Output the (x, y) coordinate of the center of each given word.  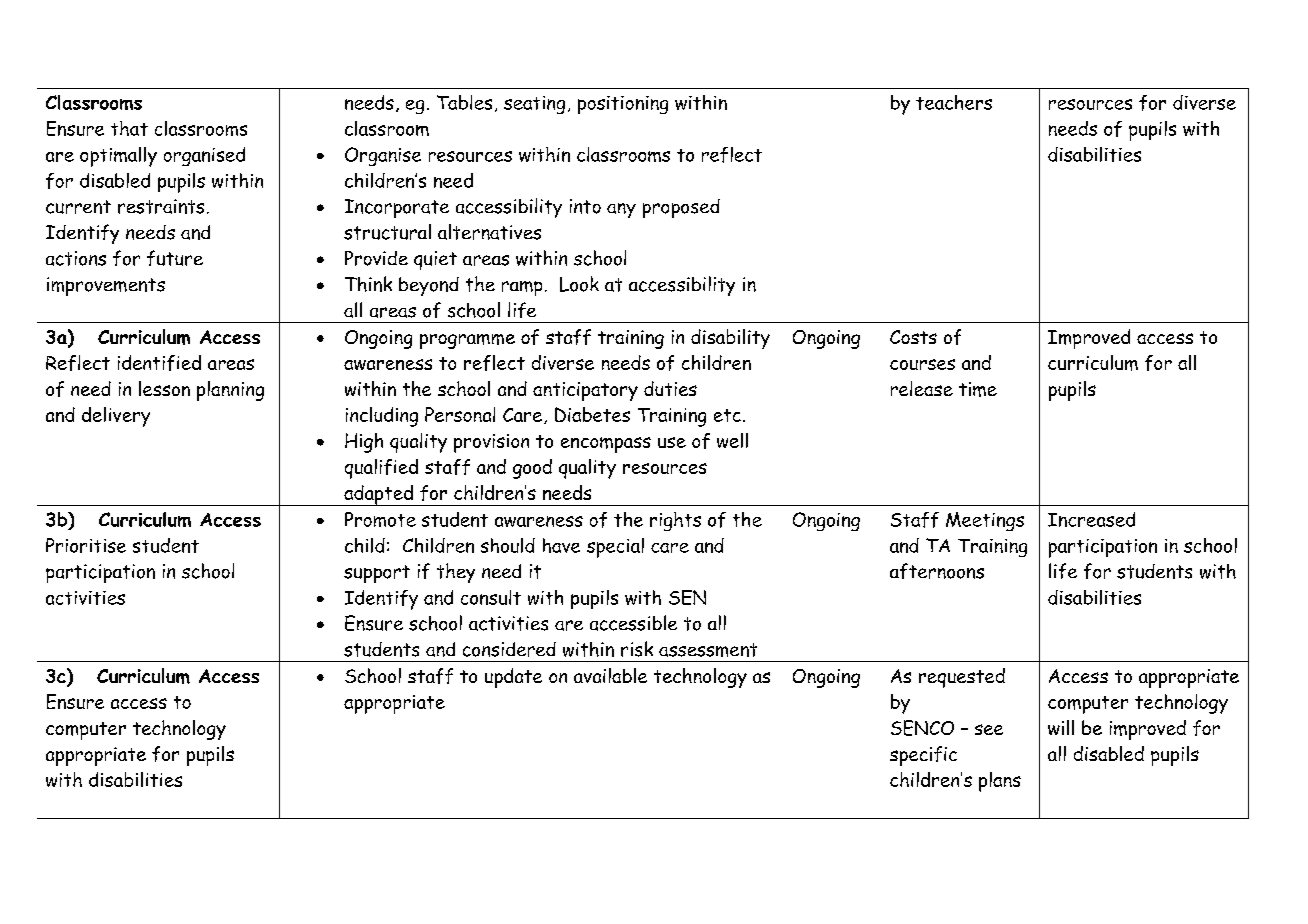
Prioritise (86, 545)
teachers (954, 102)
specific (923, 756)
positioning (623, 105)
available (610, 675)
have (561, 545)
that (129, 128)
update (513, 678)
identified (159, 363)
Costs (913, 337)
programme (467, 341)
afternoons (937, 571)
